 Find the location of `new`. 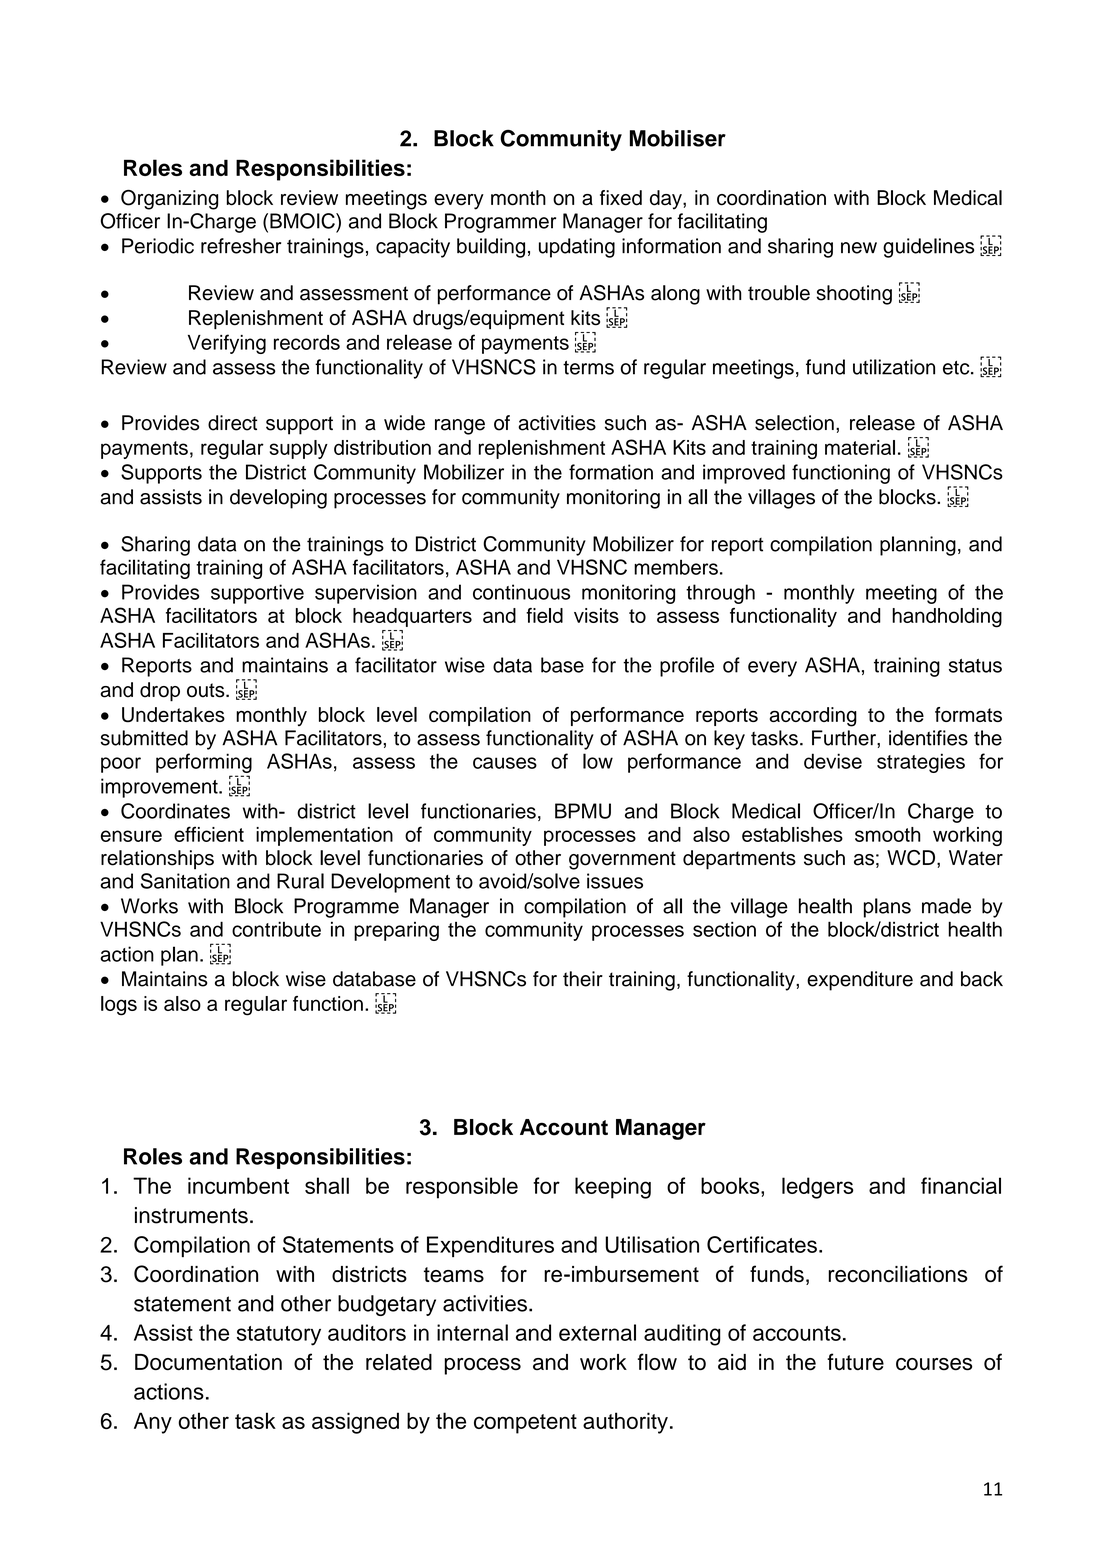

new is located at coordinates (859, 248).
